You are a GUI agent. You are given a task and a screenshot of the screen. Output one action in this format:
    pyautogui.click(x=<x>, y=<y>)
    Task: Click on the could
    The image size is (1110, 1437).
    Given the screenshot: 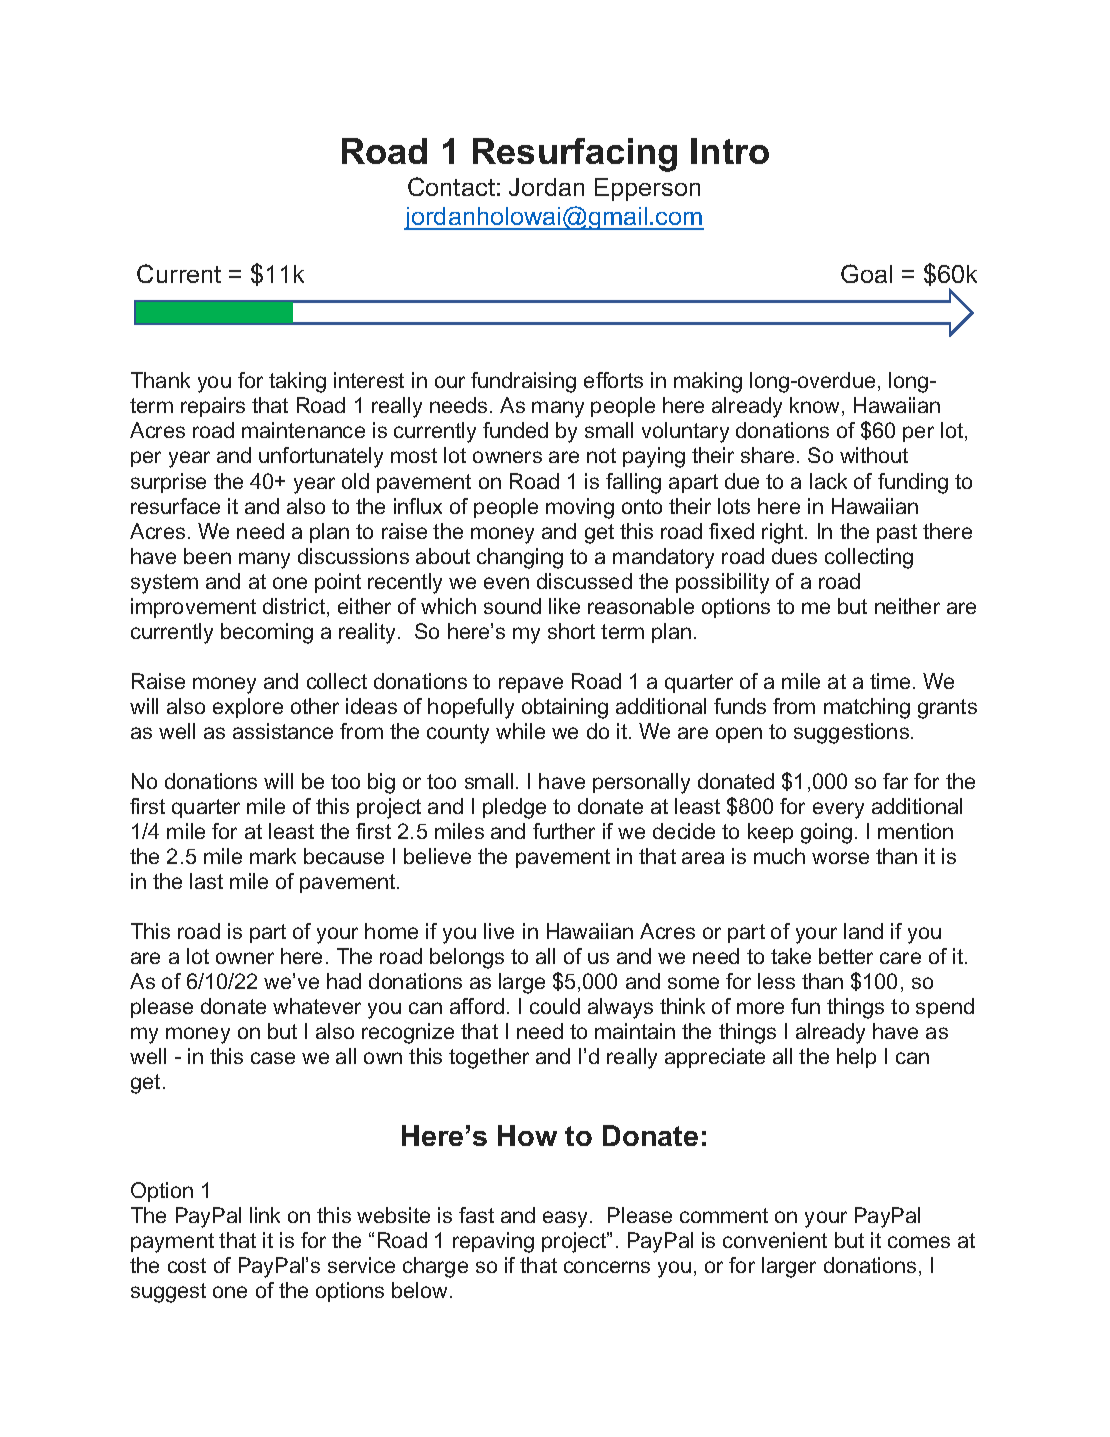 What is the action you would take?
    pyautogui.click(x=555, y=1006)
